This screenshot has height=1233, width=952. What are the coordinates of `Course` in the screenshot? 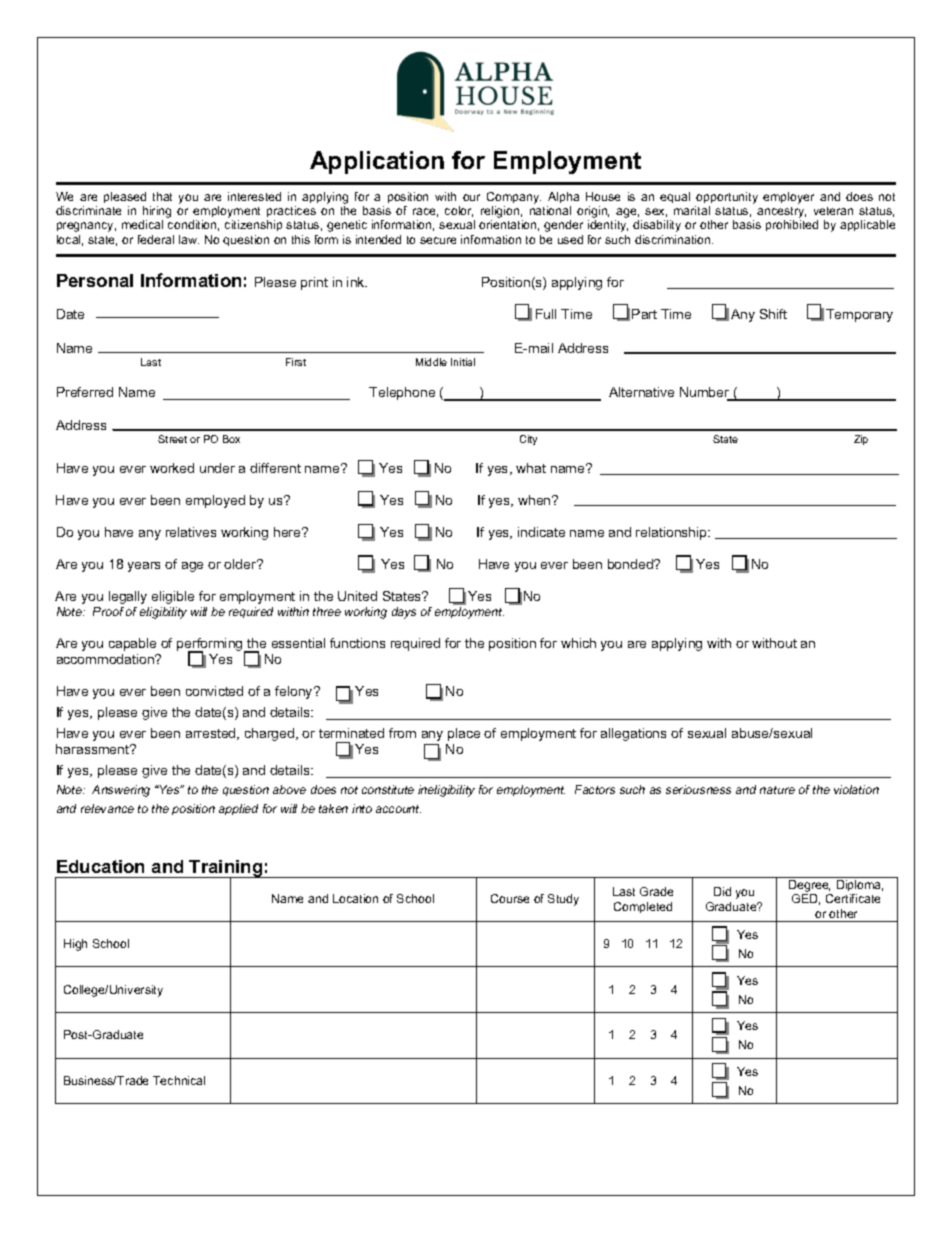 It's located at (510, 898).
